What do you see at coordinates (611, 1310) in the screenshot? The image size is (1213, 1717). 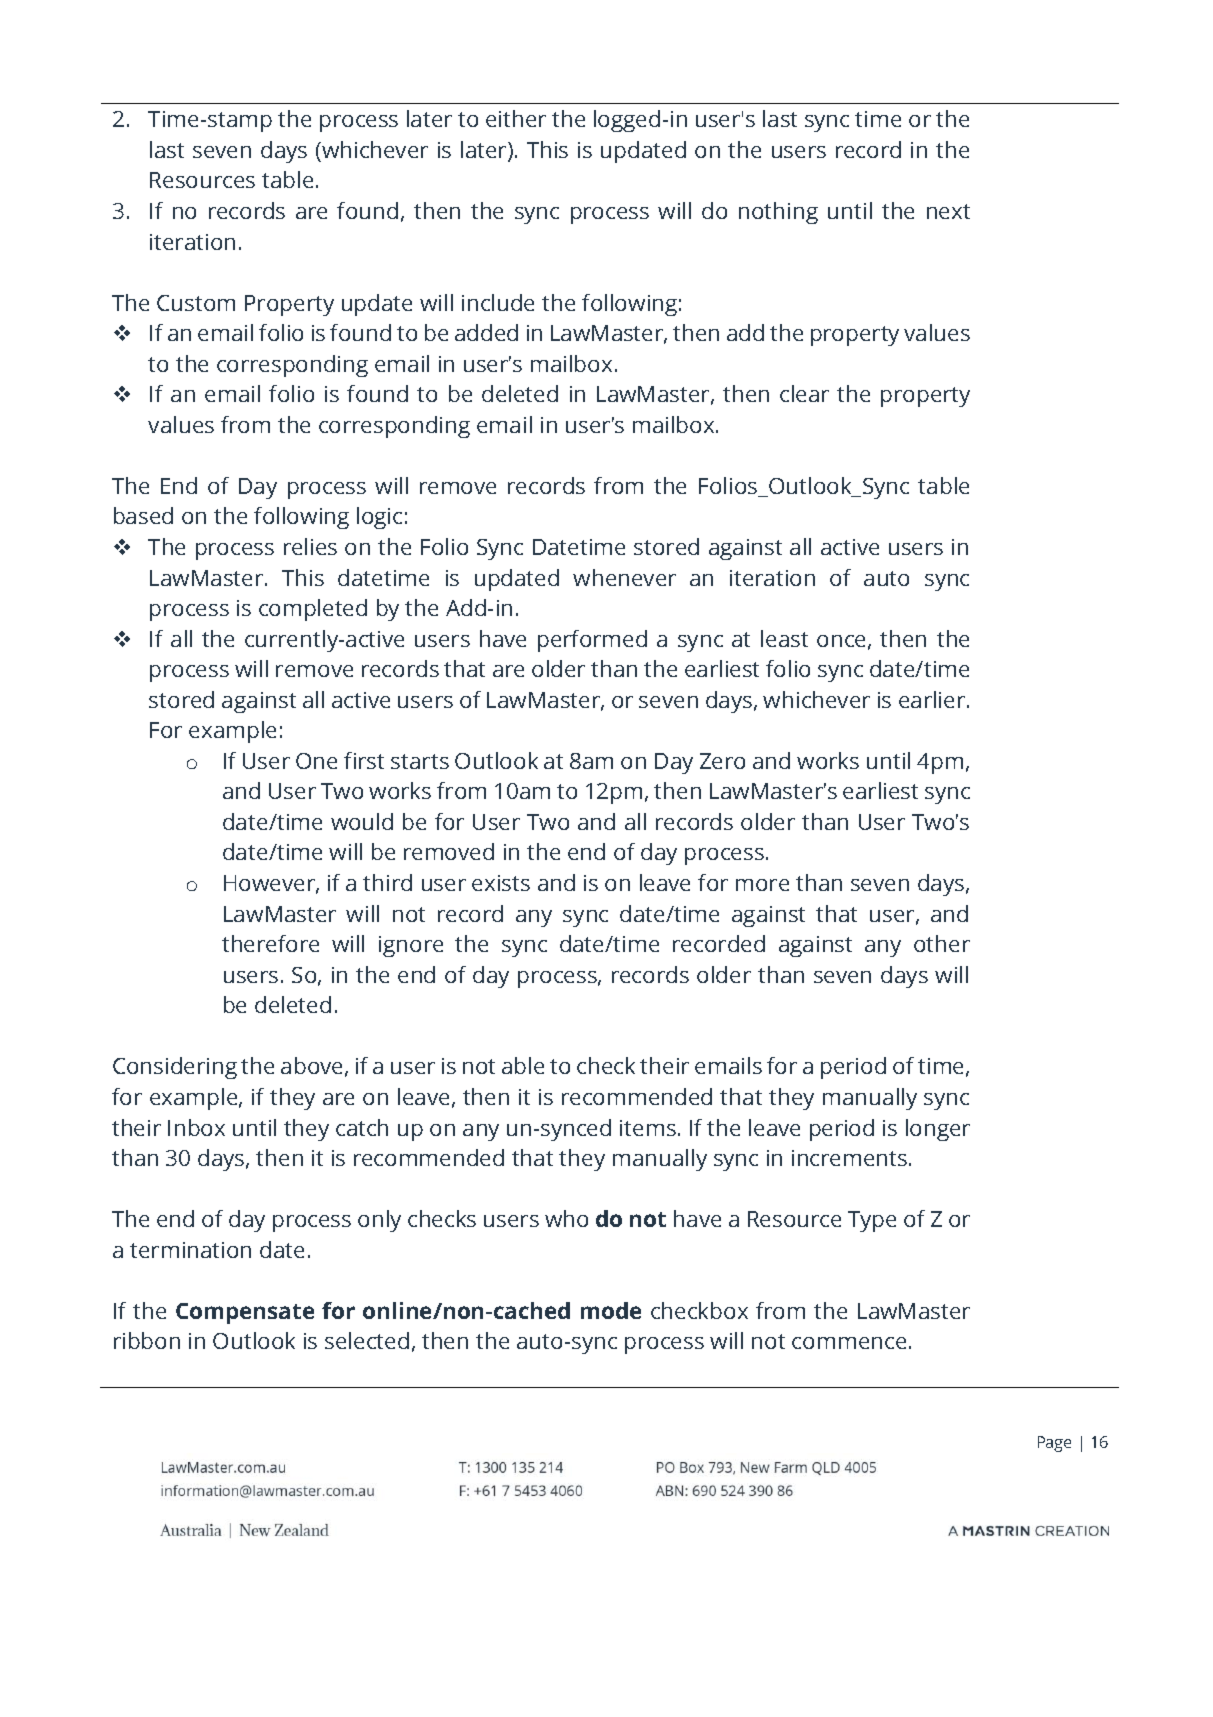 I see `mode` at bounding box center [611, 1310].
